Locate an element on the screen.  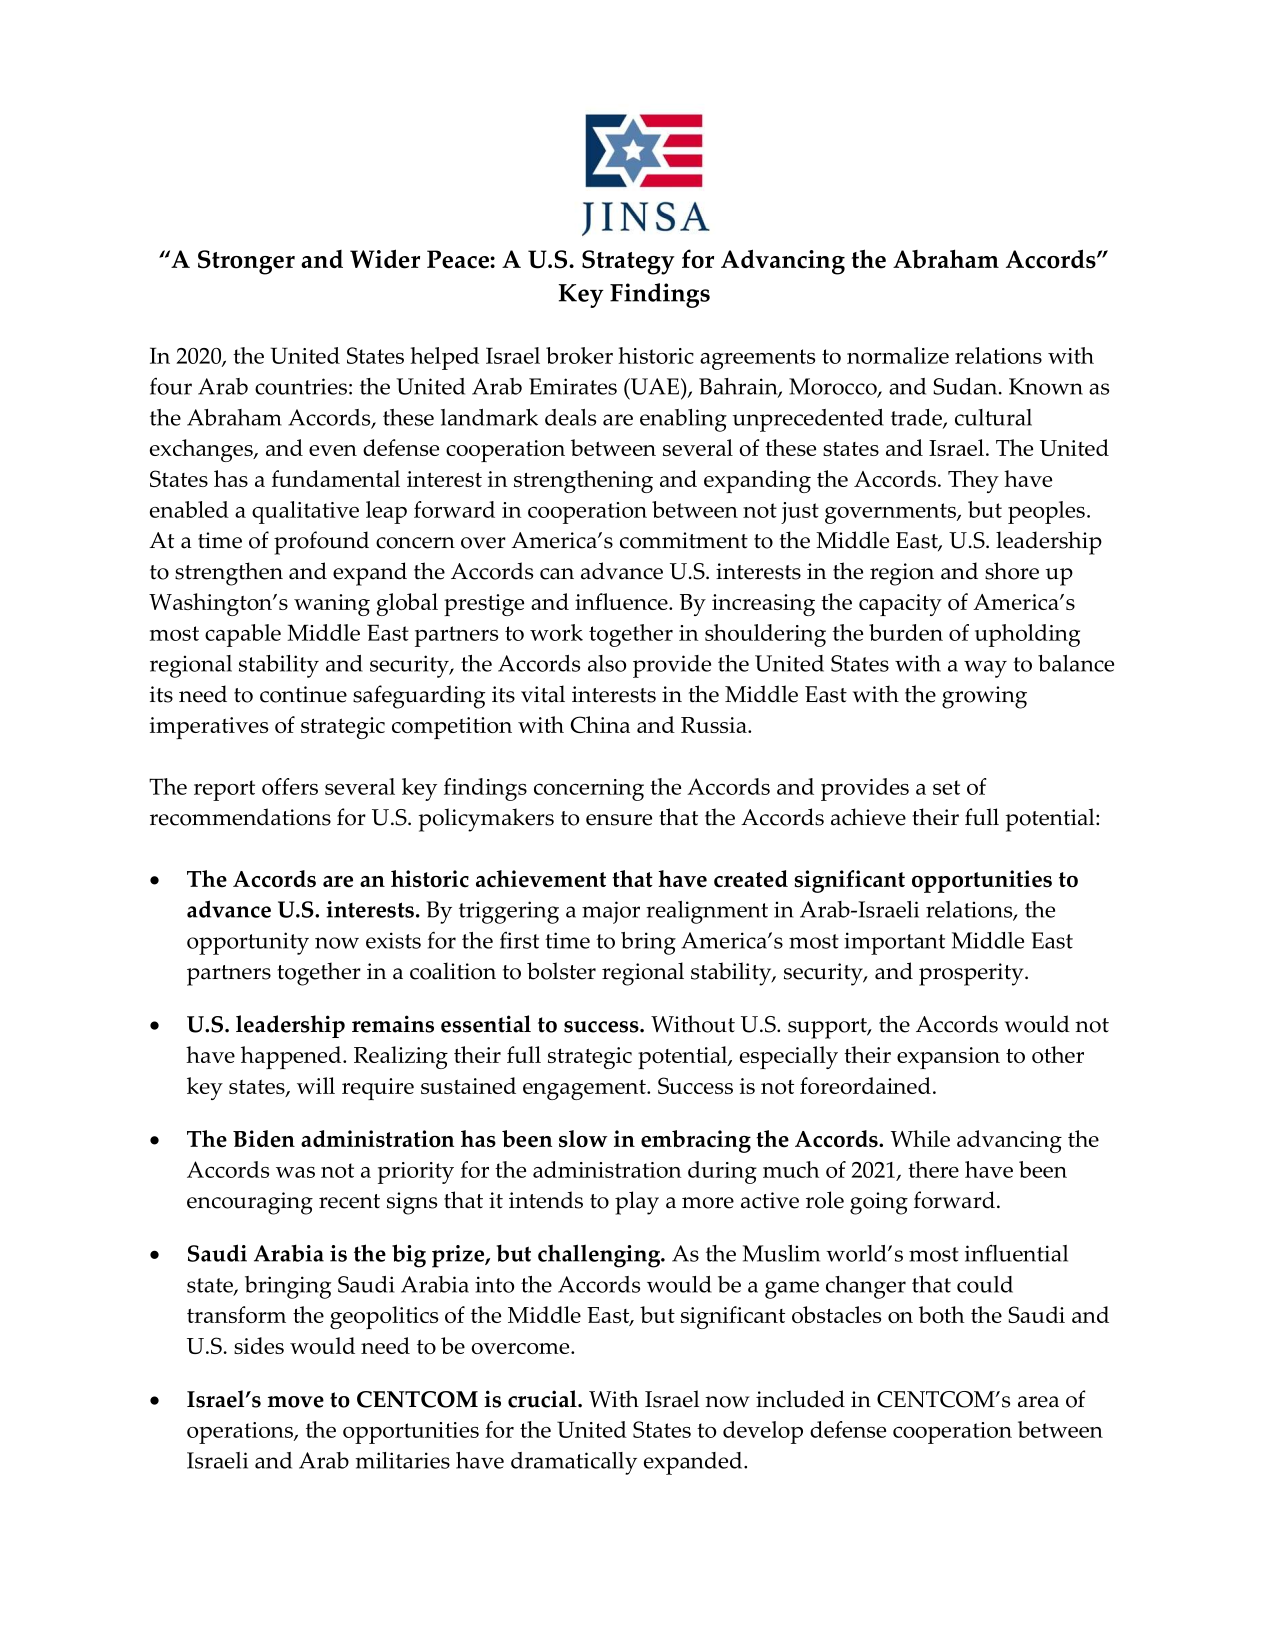
Stronger is located at coordinates (246, 262).
